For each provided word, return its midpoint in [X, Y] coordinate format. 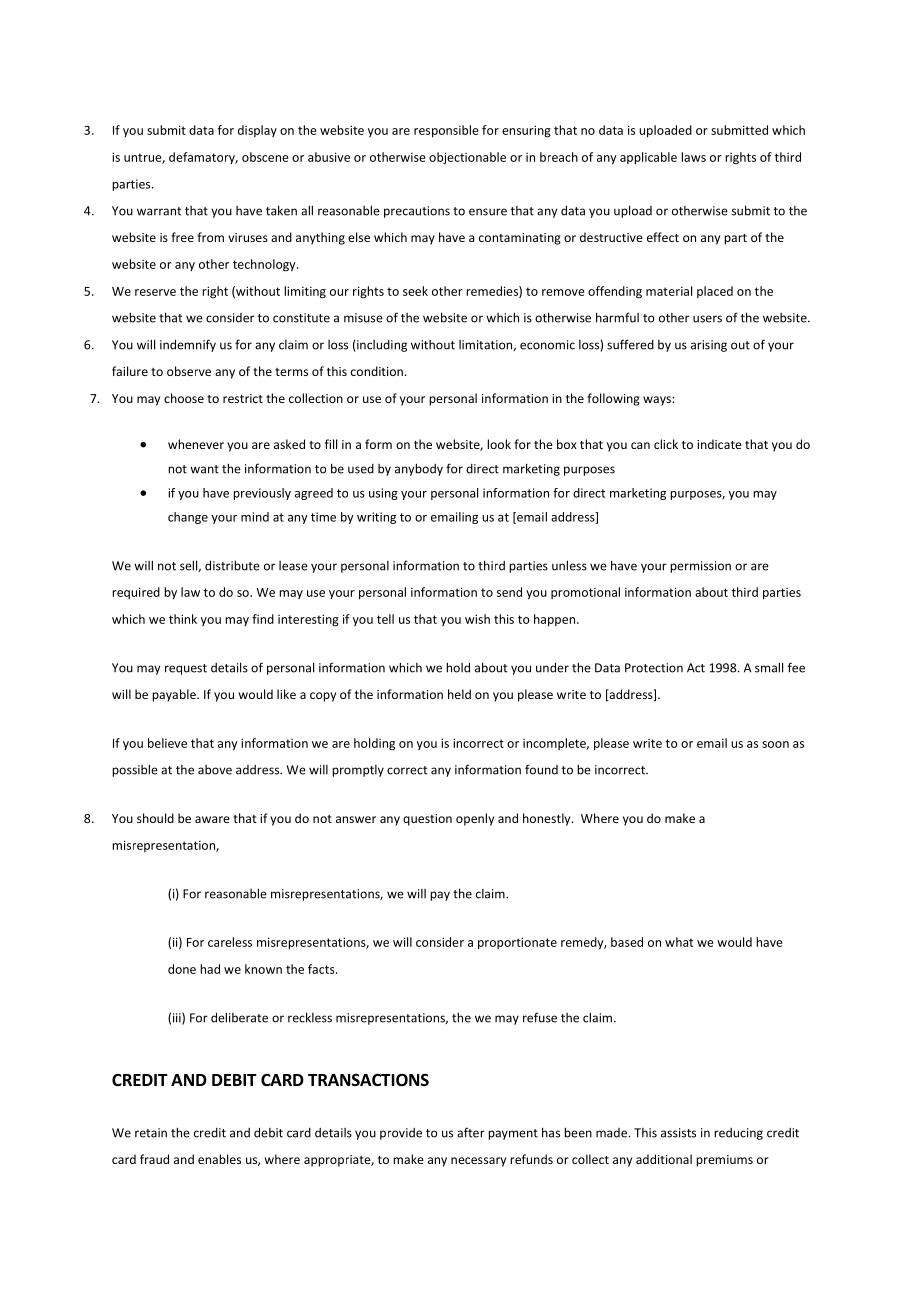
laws [693, 157]
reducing [738, 1134]
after [471, 1132]
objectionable [467, 158]
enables [219, 1159]
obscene [265, 157]
